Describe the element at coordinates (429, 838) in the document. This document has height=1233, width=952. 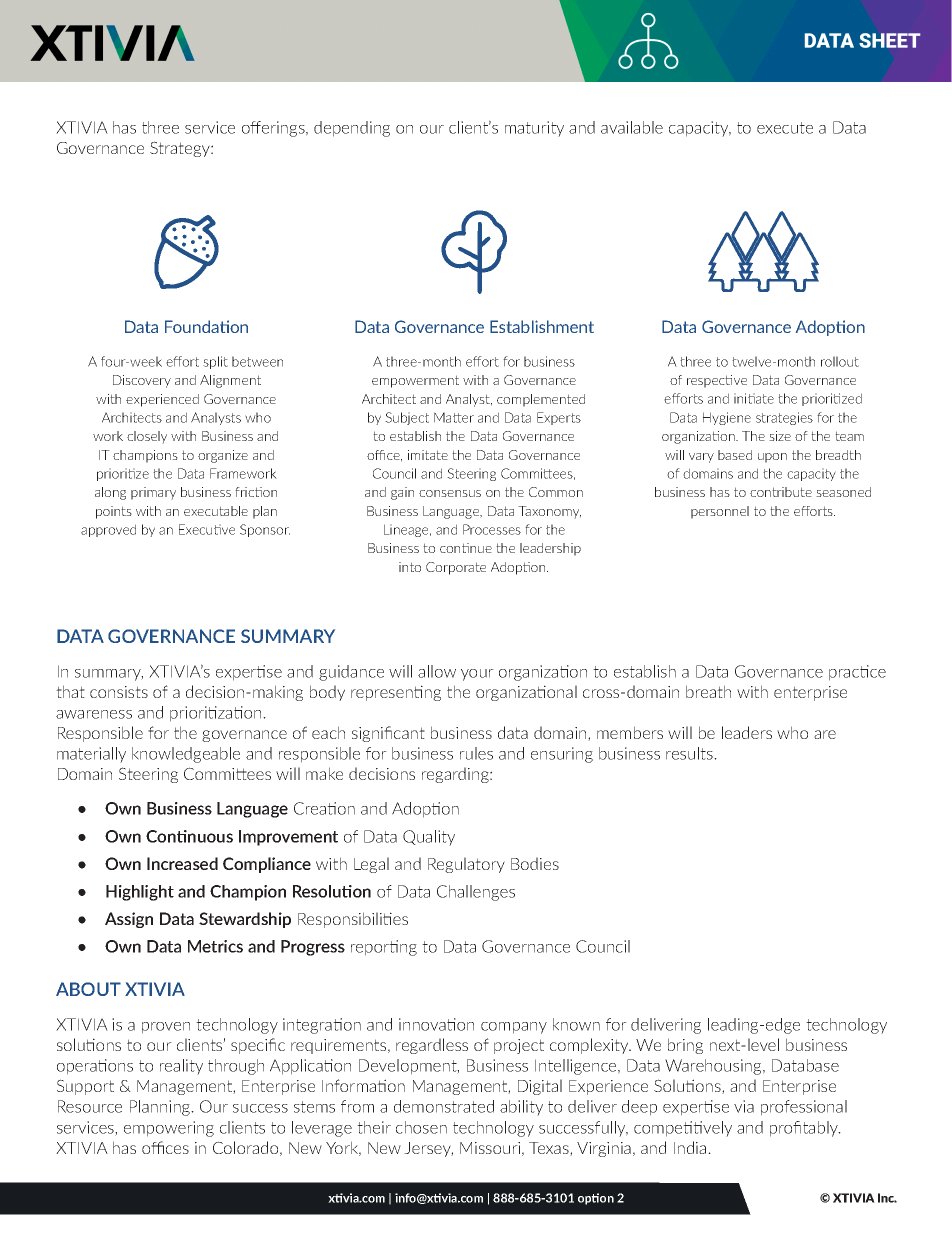
I see `Quality` at that location.
